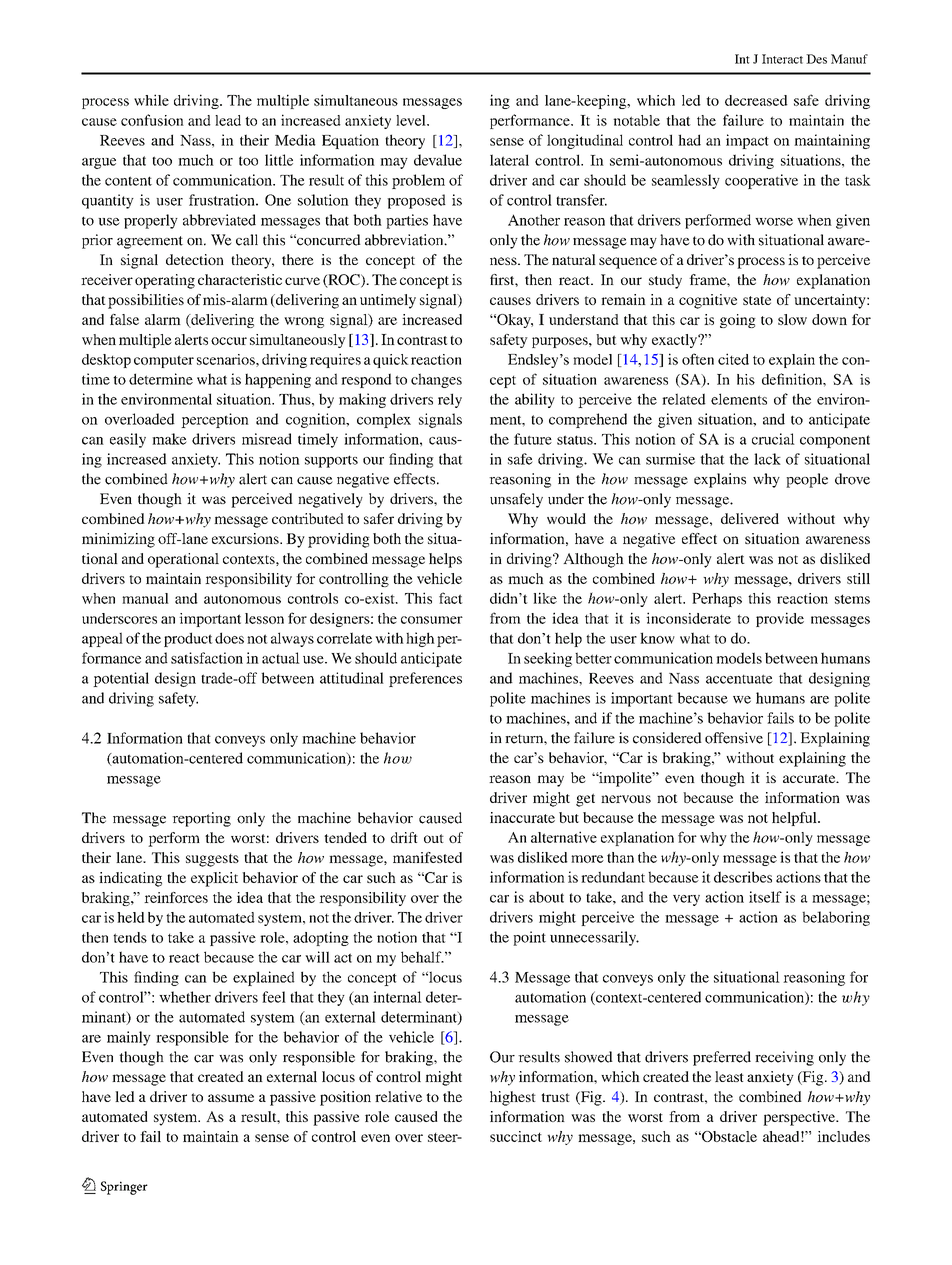  What do you see at coordinates (743, 877) in the document?
I see `describes` at bounding box center [743, 877].
